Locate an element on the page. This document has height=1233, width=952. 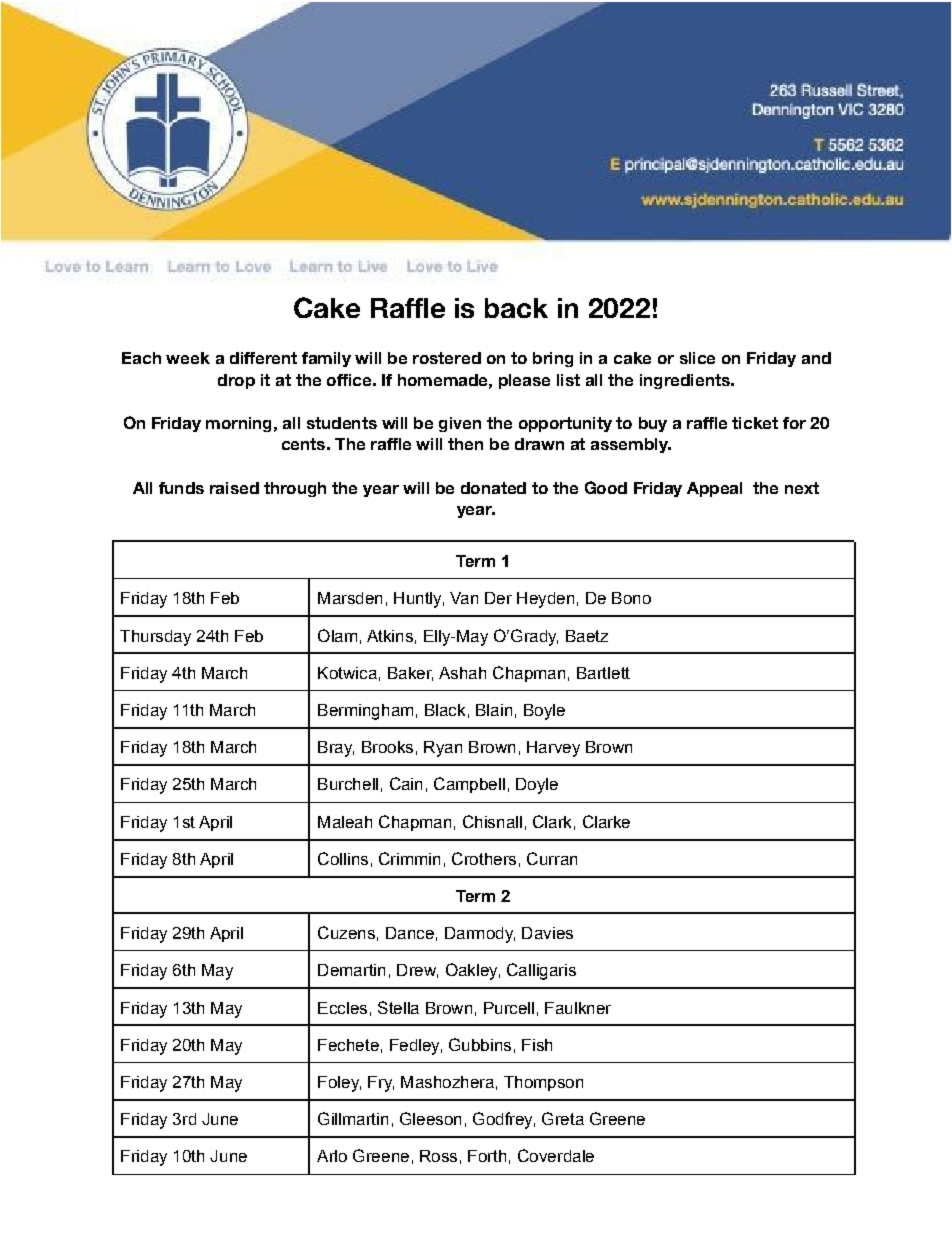
Curran is located at coordinates (552, 858).
